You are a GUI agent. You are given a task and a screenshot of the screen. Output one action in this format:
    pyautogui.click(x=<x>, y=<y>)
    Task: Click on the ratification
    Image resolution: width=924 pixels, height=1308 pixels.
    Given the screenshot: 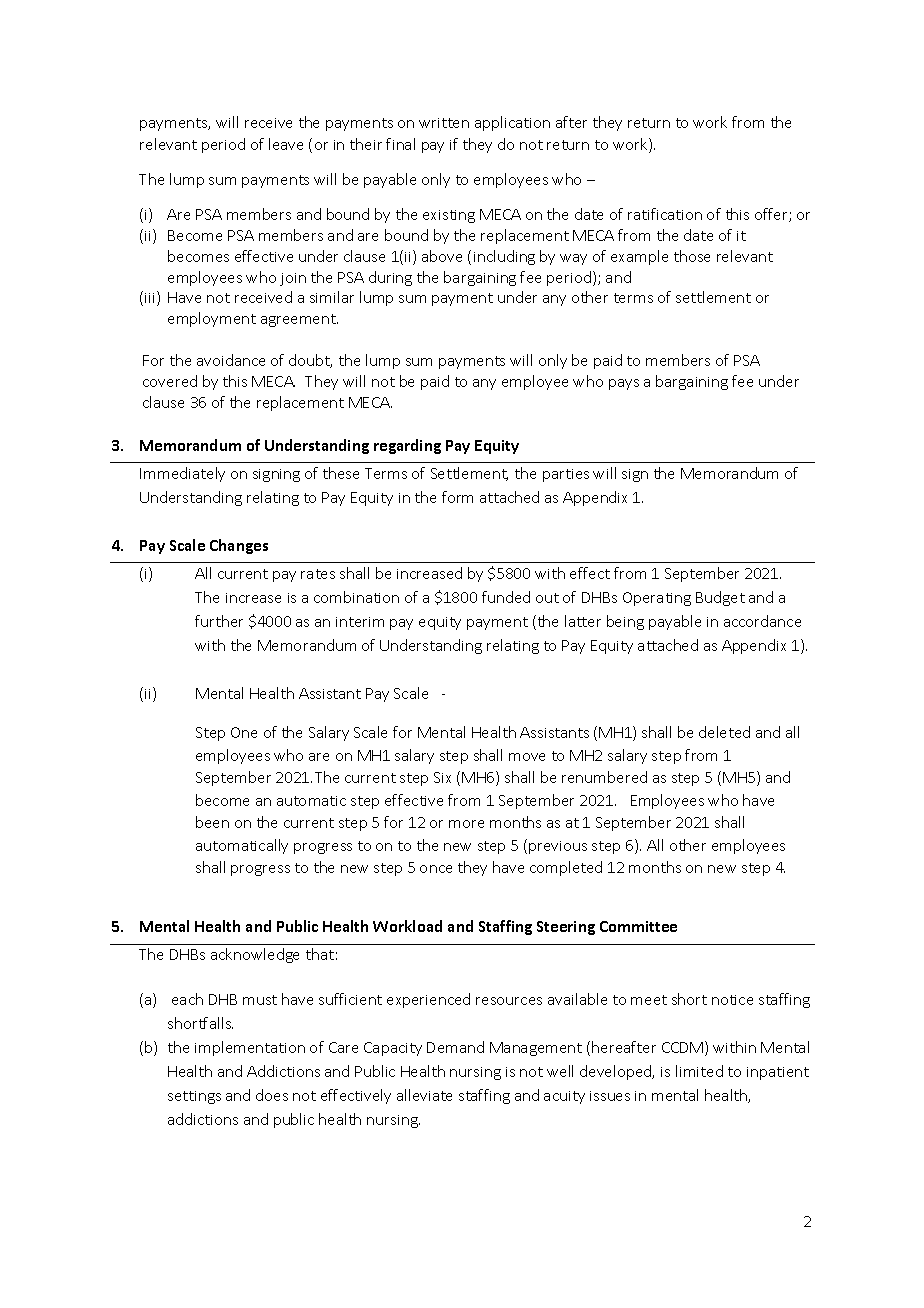 What is the action you would take?
    pyautogui.click(x=665, y=214)
